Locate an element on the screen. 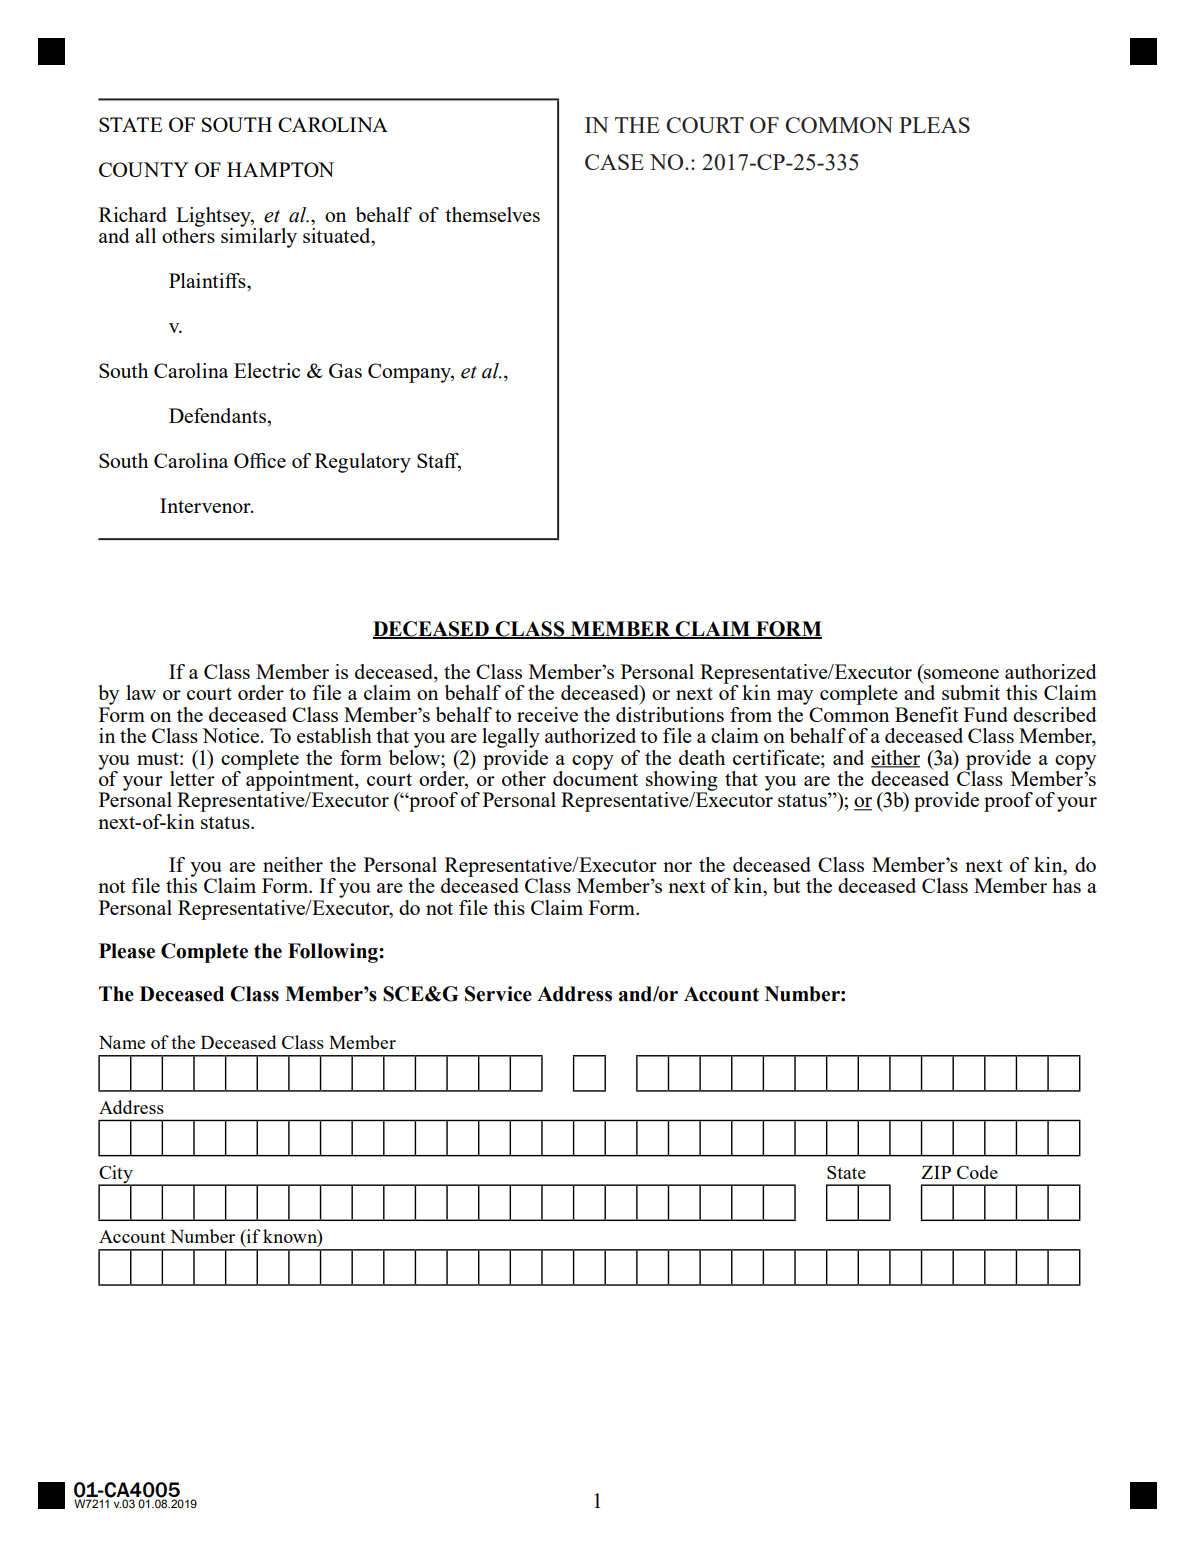 The height and width of the screenshot is (1547, 1195). submit is located at coordinates (971, 692).
